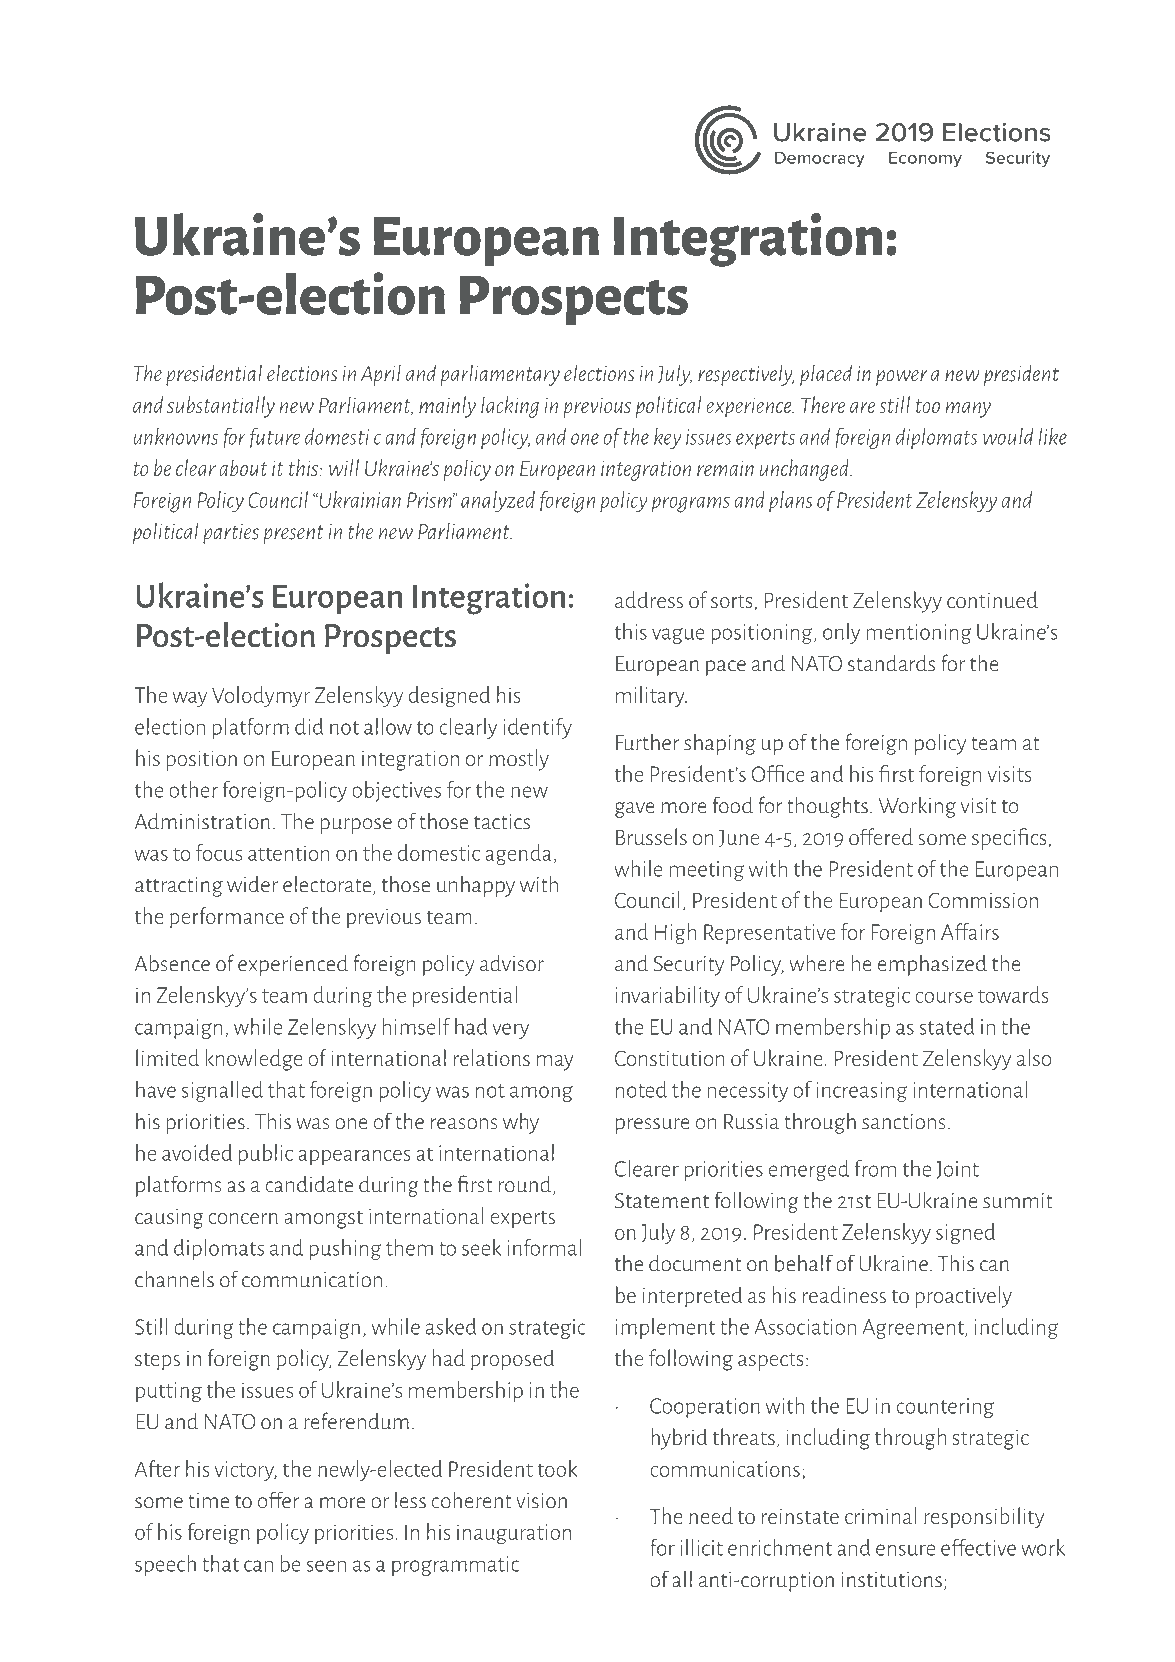 The height and width of the document is (1662, 1175). Describe the element at coordinates (1009, 839) in the document. I see `specifics` at that location.
